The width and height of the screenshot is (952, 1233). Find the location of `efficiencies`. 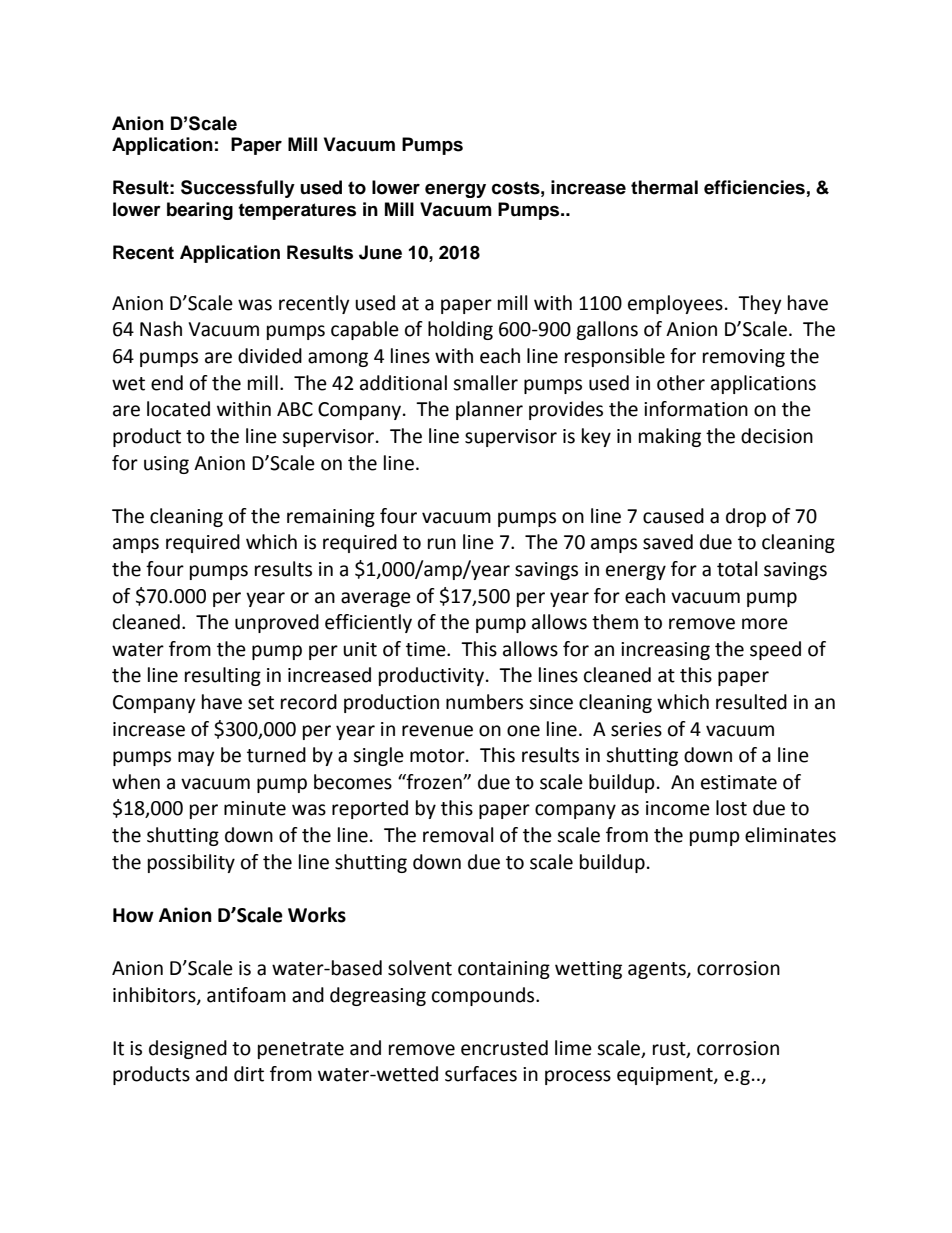

efficiencies is located at coordinates (754, 187).
